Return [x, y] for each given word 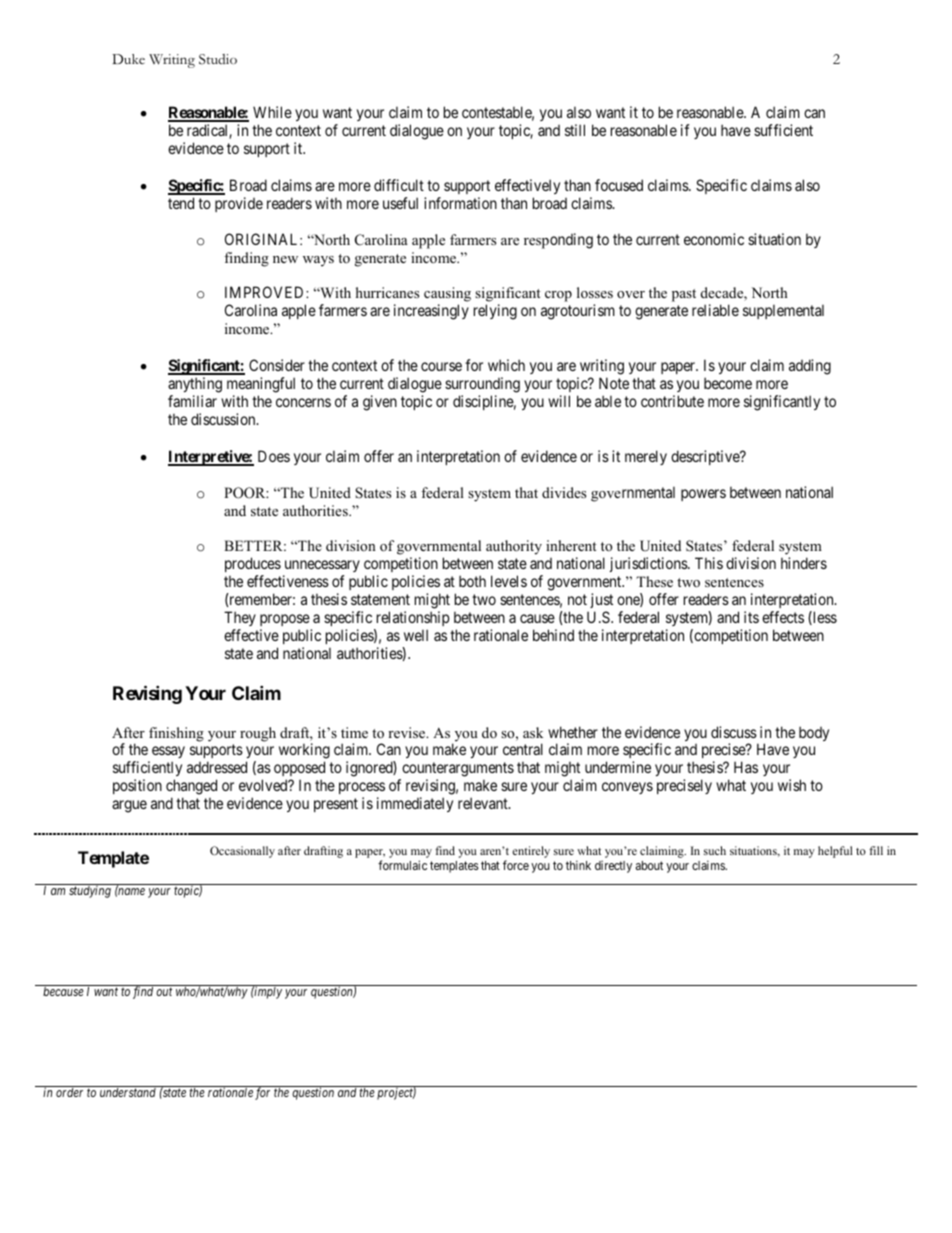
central [523, 749]
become [728, 383]
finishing [176, 734]
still [575, 130]
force [516, 865]
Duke [128, 59]
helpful [835, 852]
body [814, 733]
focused [619, 185]
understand [128, 1092]
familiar [192, 401]
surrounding [482, 385]
